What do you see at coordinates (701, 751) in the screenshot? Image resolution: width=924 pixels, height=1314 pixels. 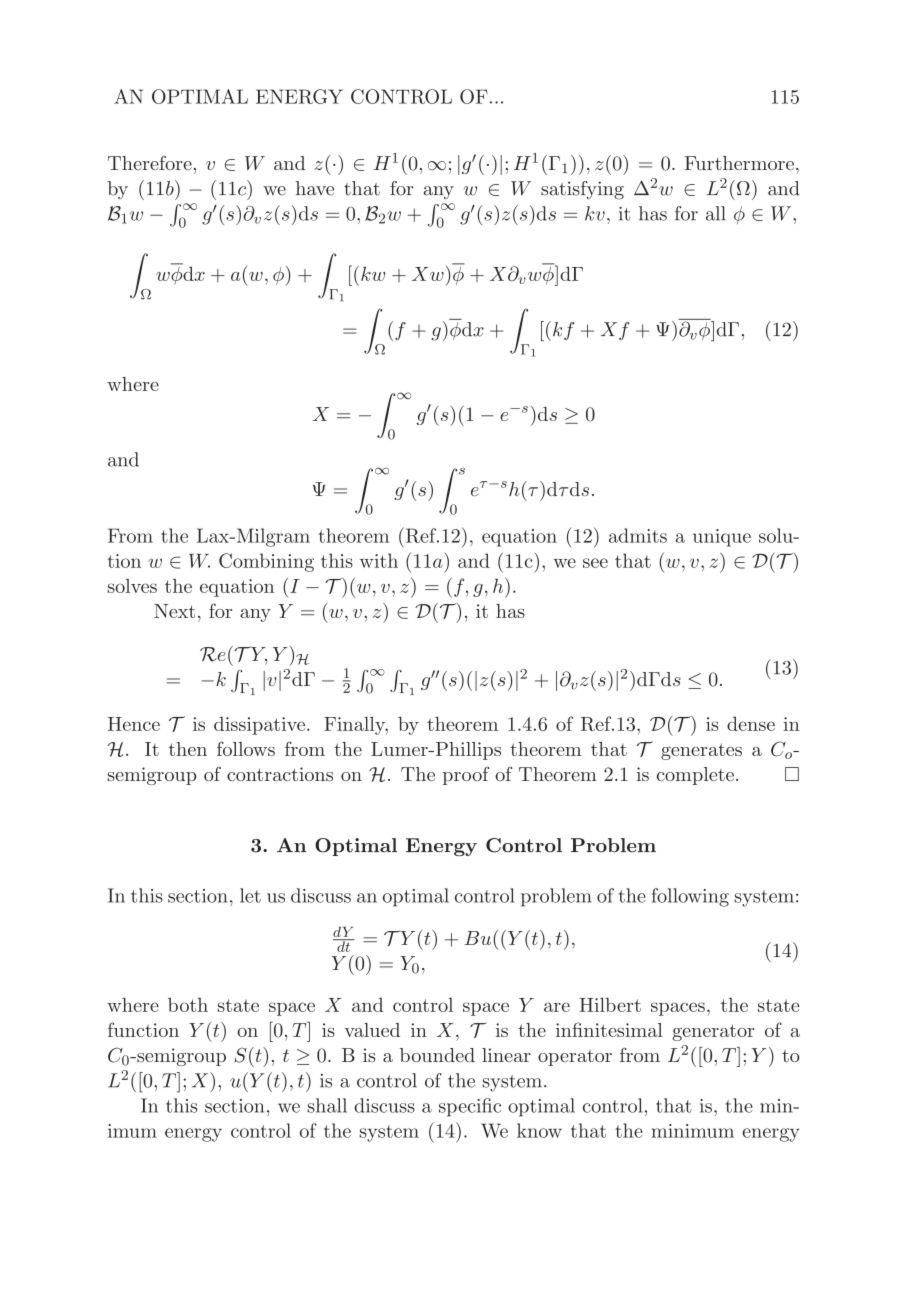 I see `generates` at bounding box center [701, 751].
